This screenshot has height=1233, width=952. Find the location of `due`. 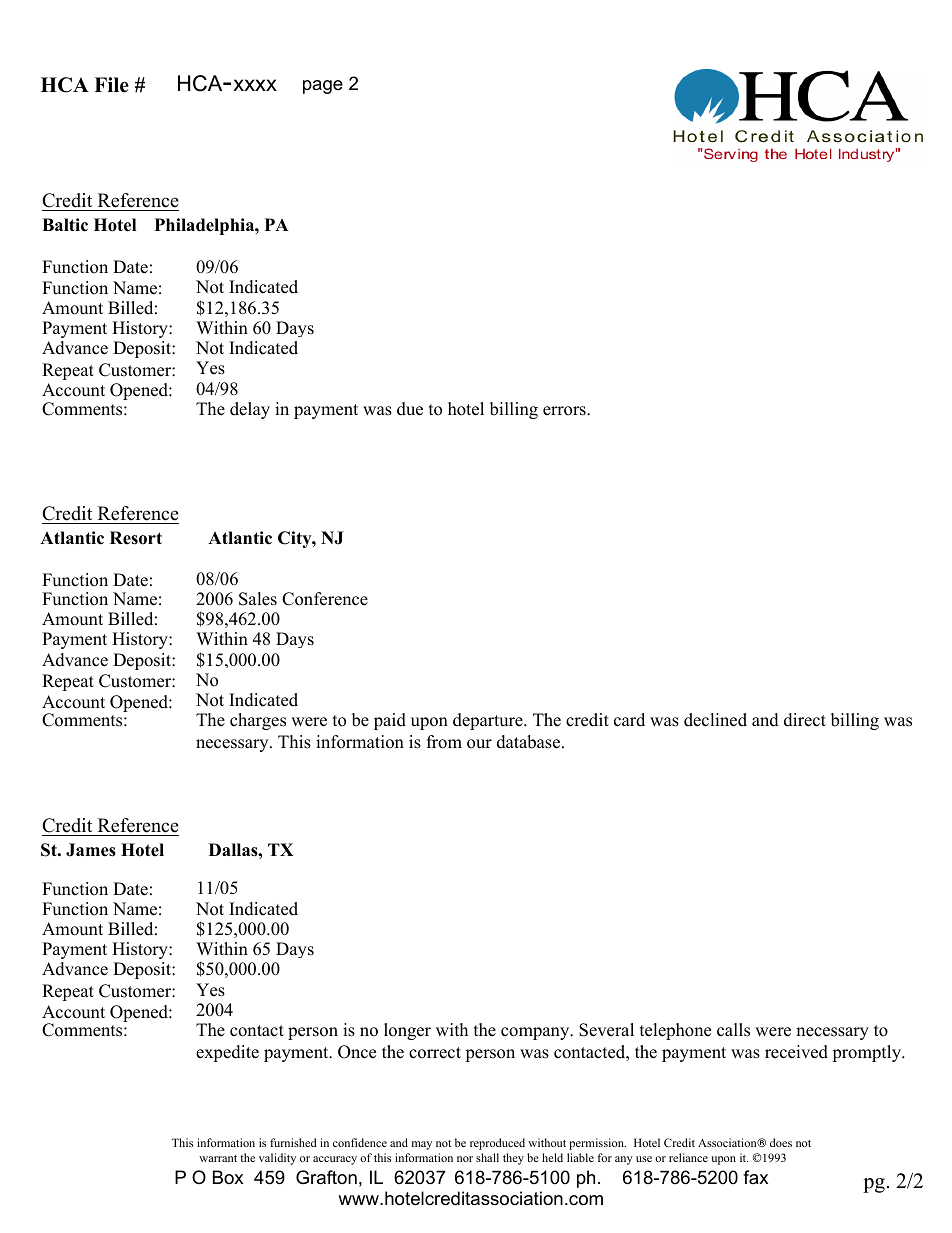

due is located at coordinates (410, 409).
